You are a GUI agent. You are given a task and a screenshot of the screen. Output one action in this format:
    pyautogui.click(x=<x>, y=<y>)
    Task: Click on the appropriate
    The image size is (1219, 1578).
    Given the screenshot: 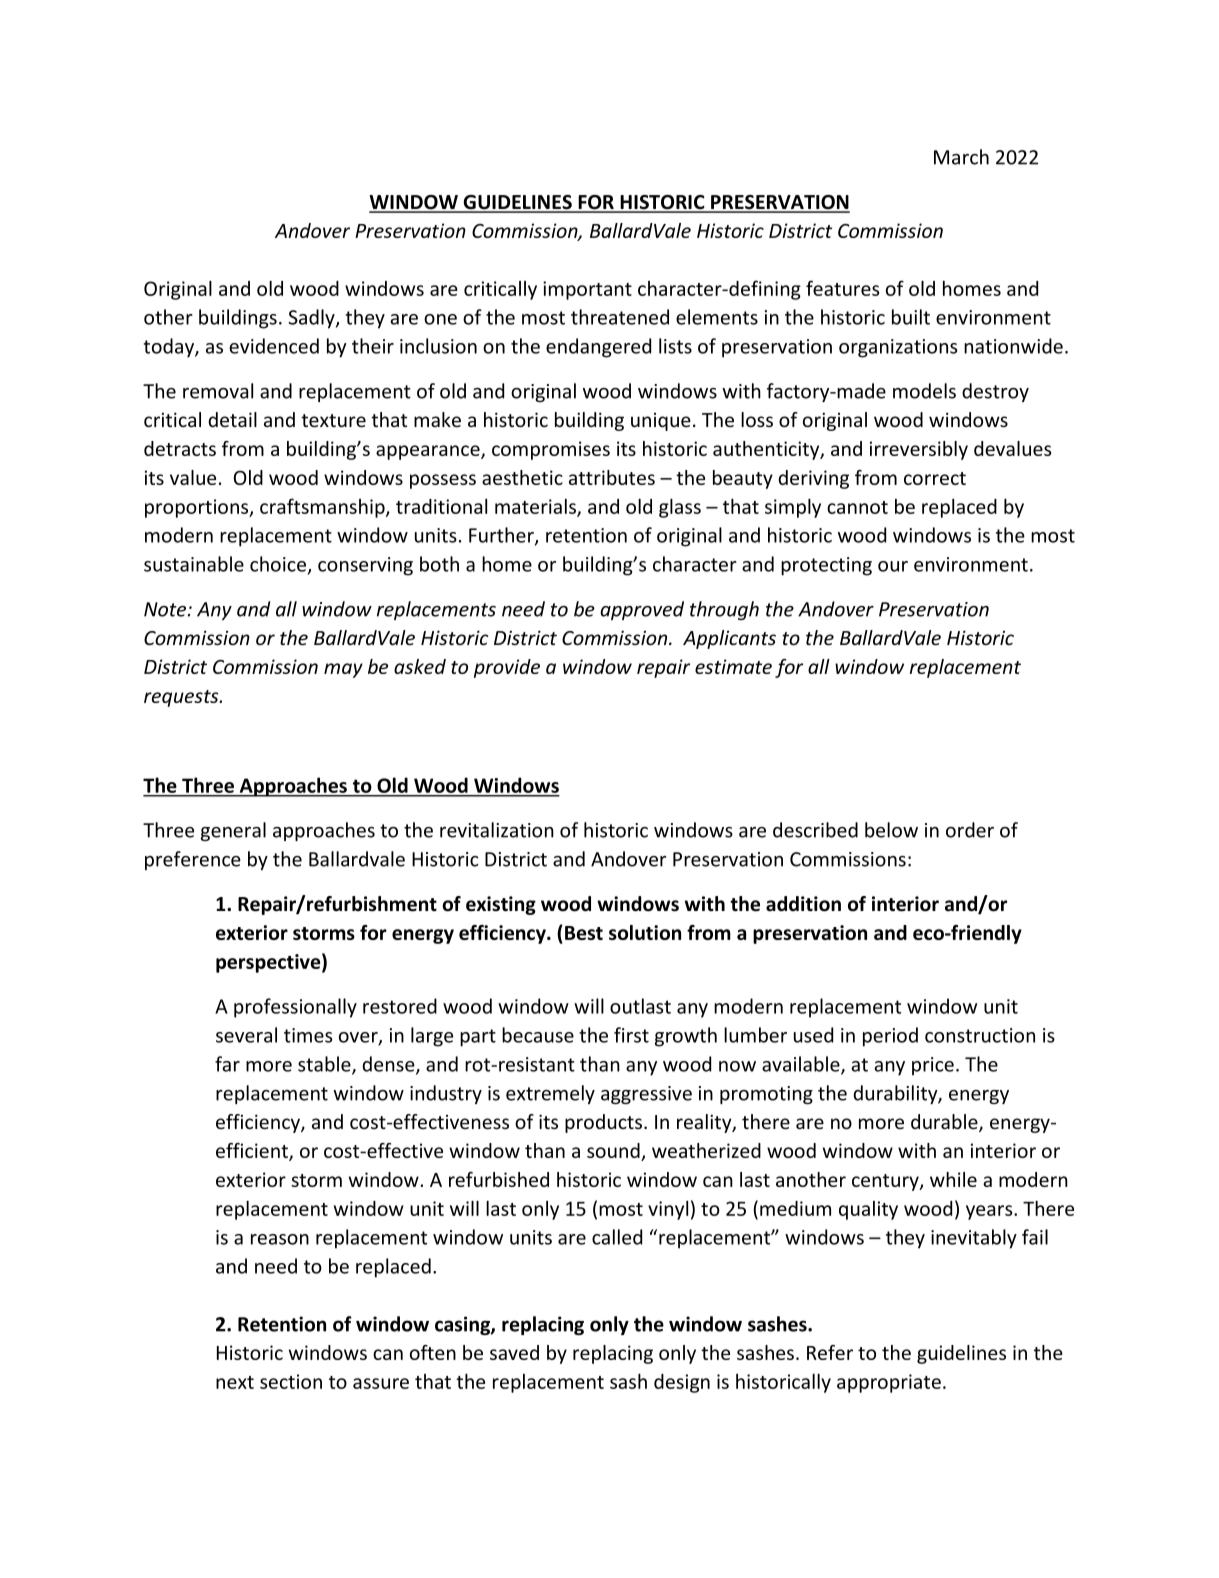 What is the action you would take?
    pyautogui.click(x=889, y=1383)
